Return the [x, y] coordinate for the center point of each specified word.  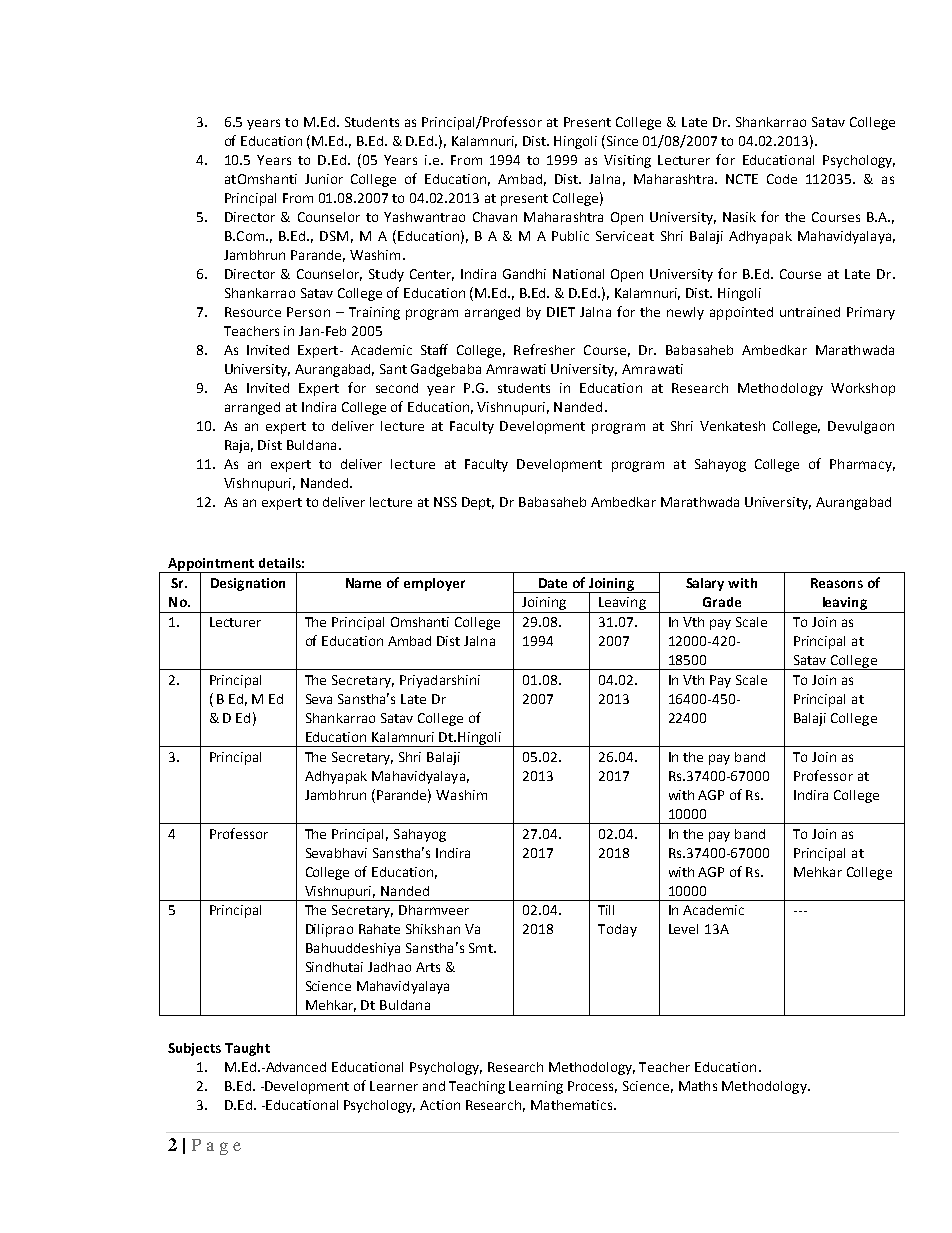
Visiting [627, 161]
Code [782, 179]
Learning [536, 1087]
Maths [698, 1086]
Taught [247, 1049]
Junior [324, 179]
